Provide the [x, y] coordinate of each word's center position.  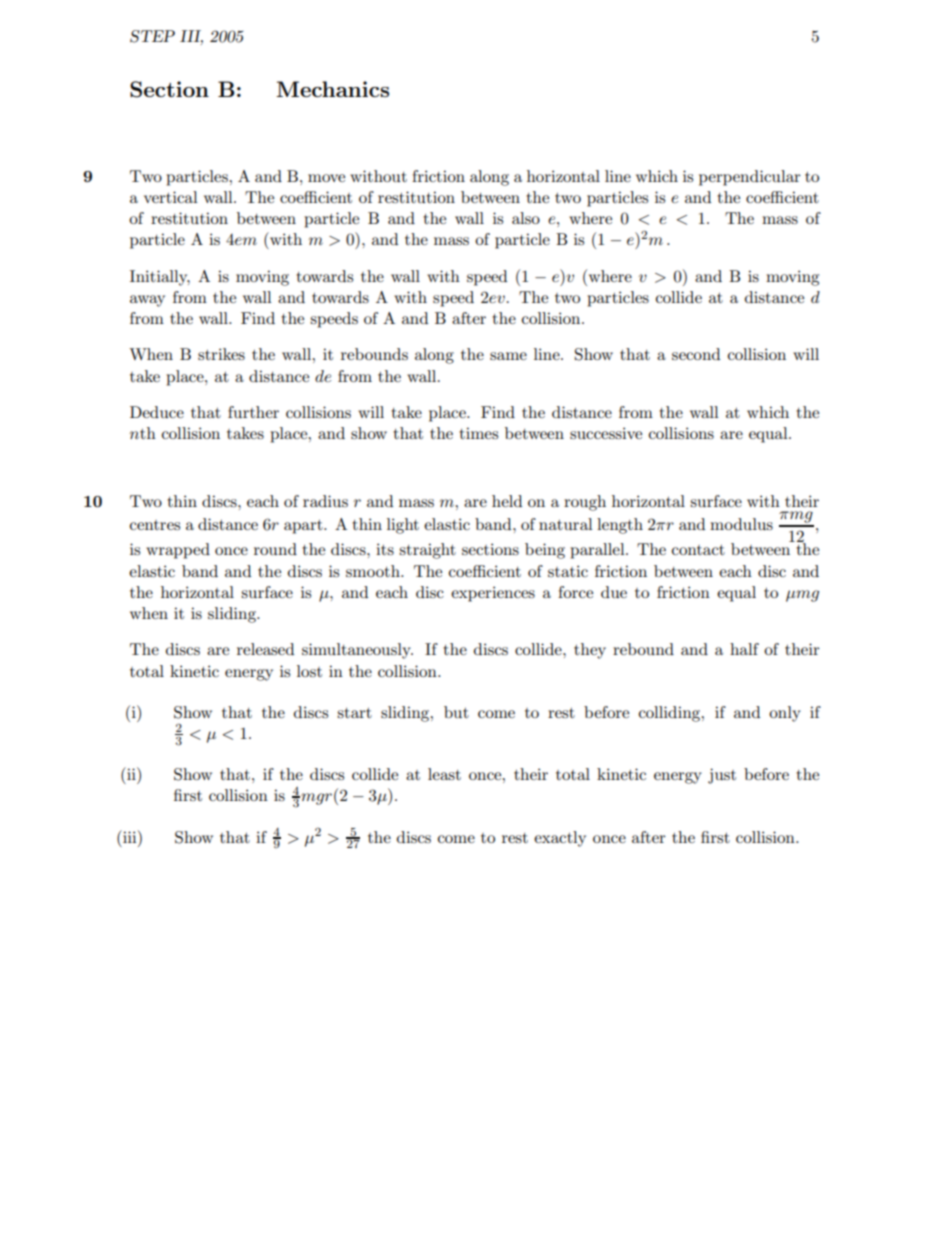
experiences [493, 594]
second [696, 354]
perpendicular [750, 178]
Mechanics [333, 89]
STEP [152, 36]
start [354, 713]
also [526, 218]
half [744, 649]
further [253, 412]
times [478, 433]
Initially [160, 278]
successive [606, 433]
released [265, 649]
